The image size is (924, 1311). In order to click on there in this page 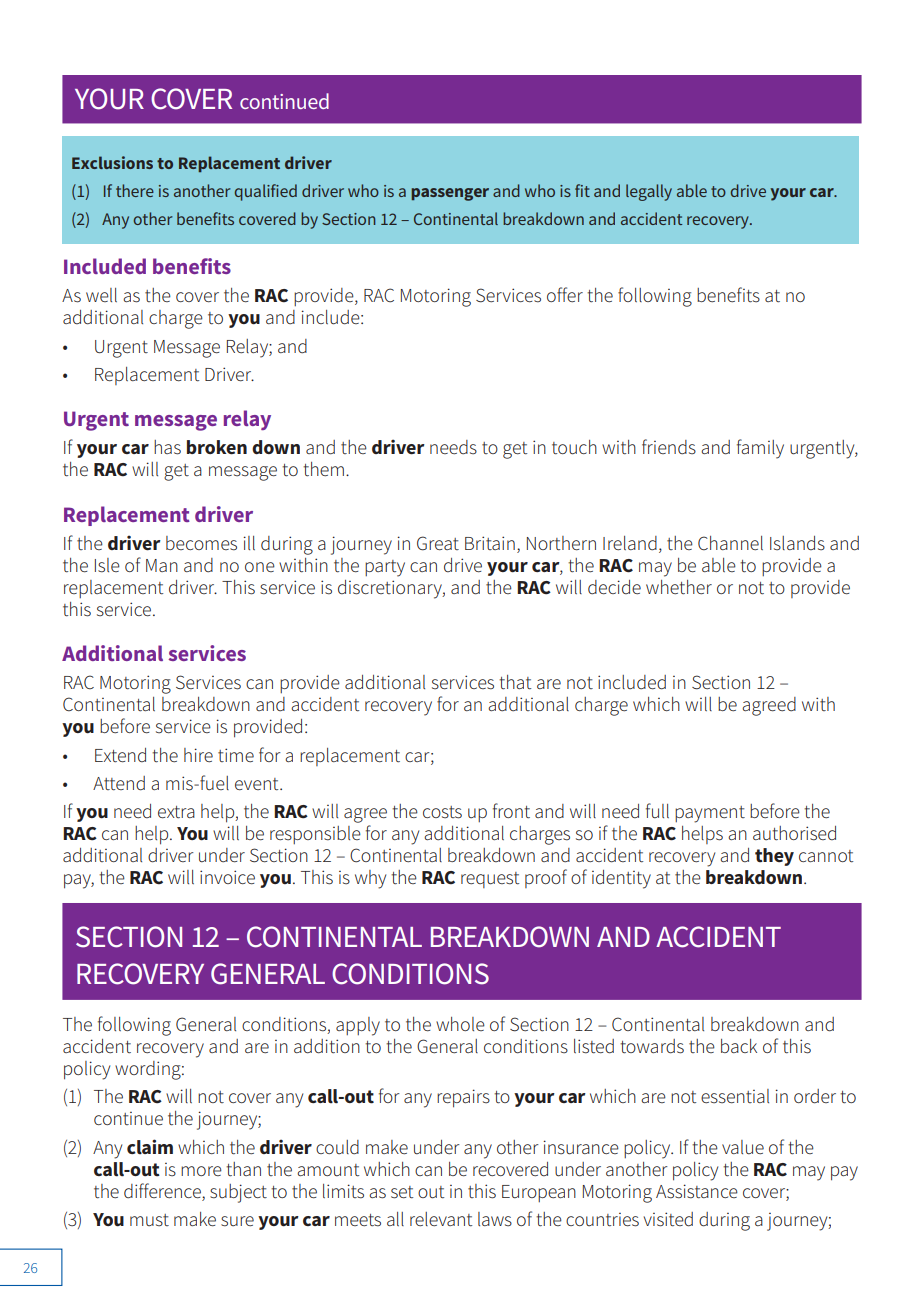, I will do `click(135, 190)`.
